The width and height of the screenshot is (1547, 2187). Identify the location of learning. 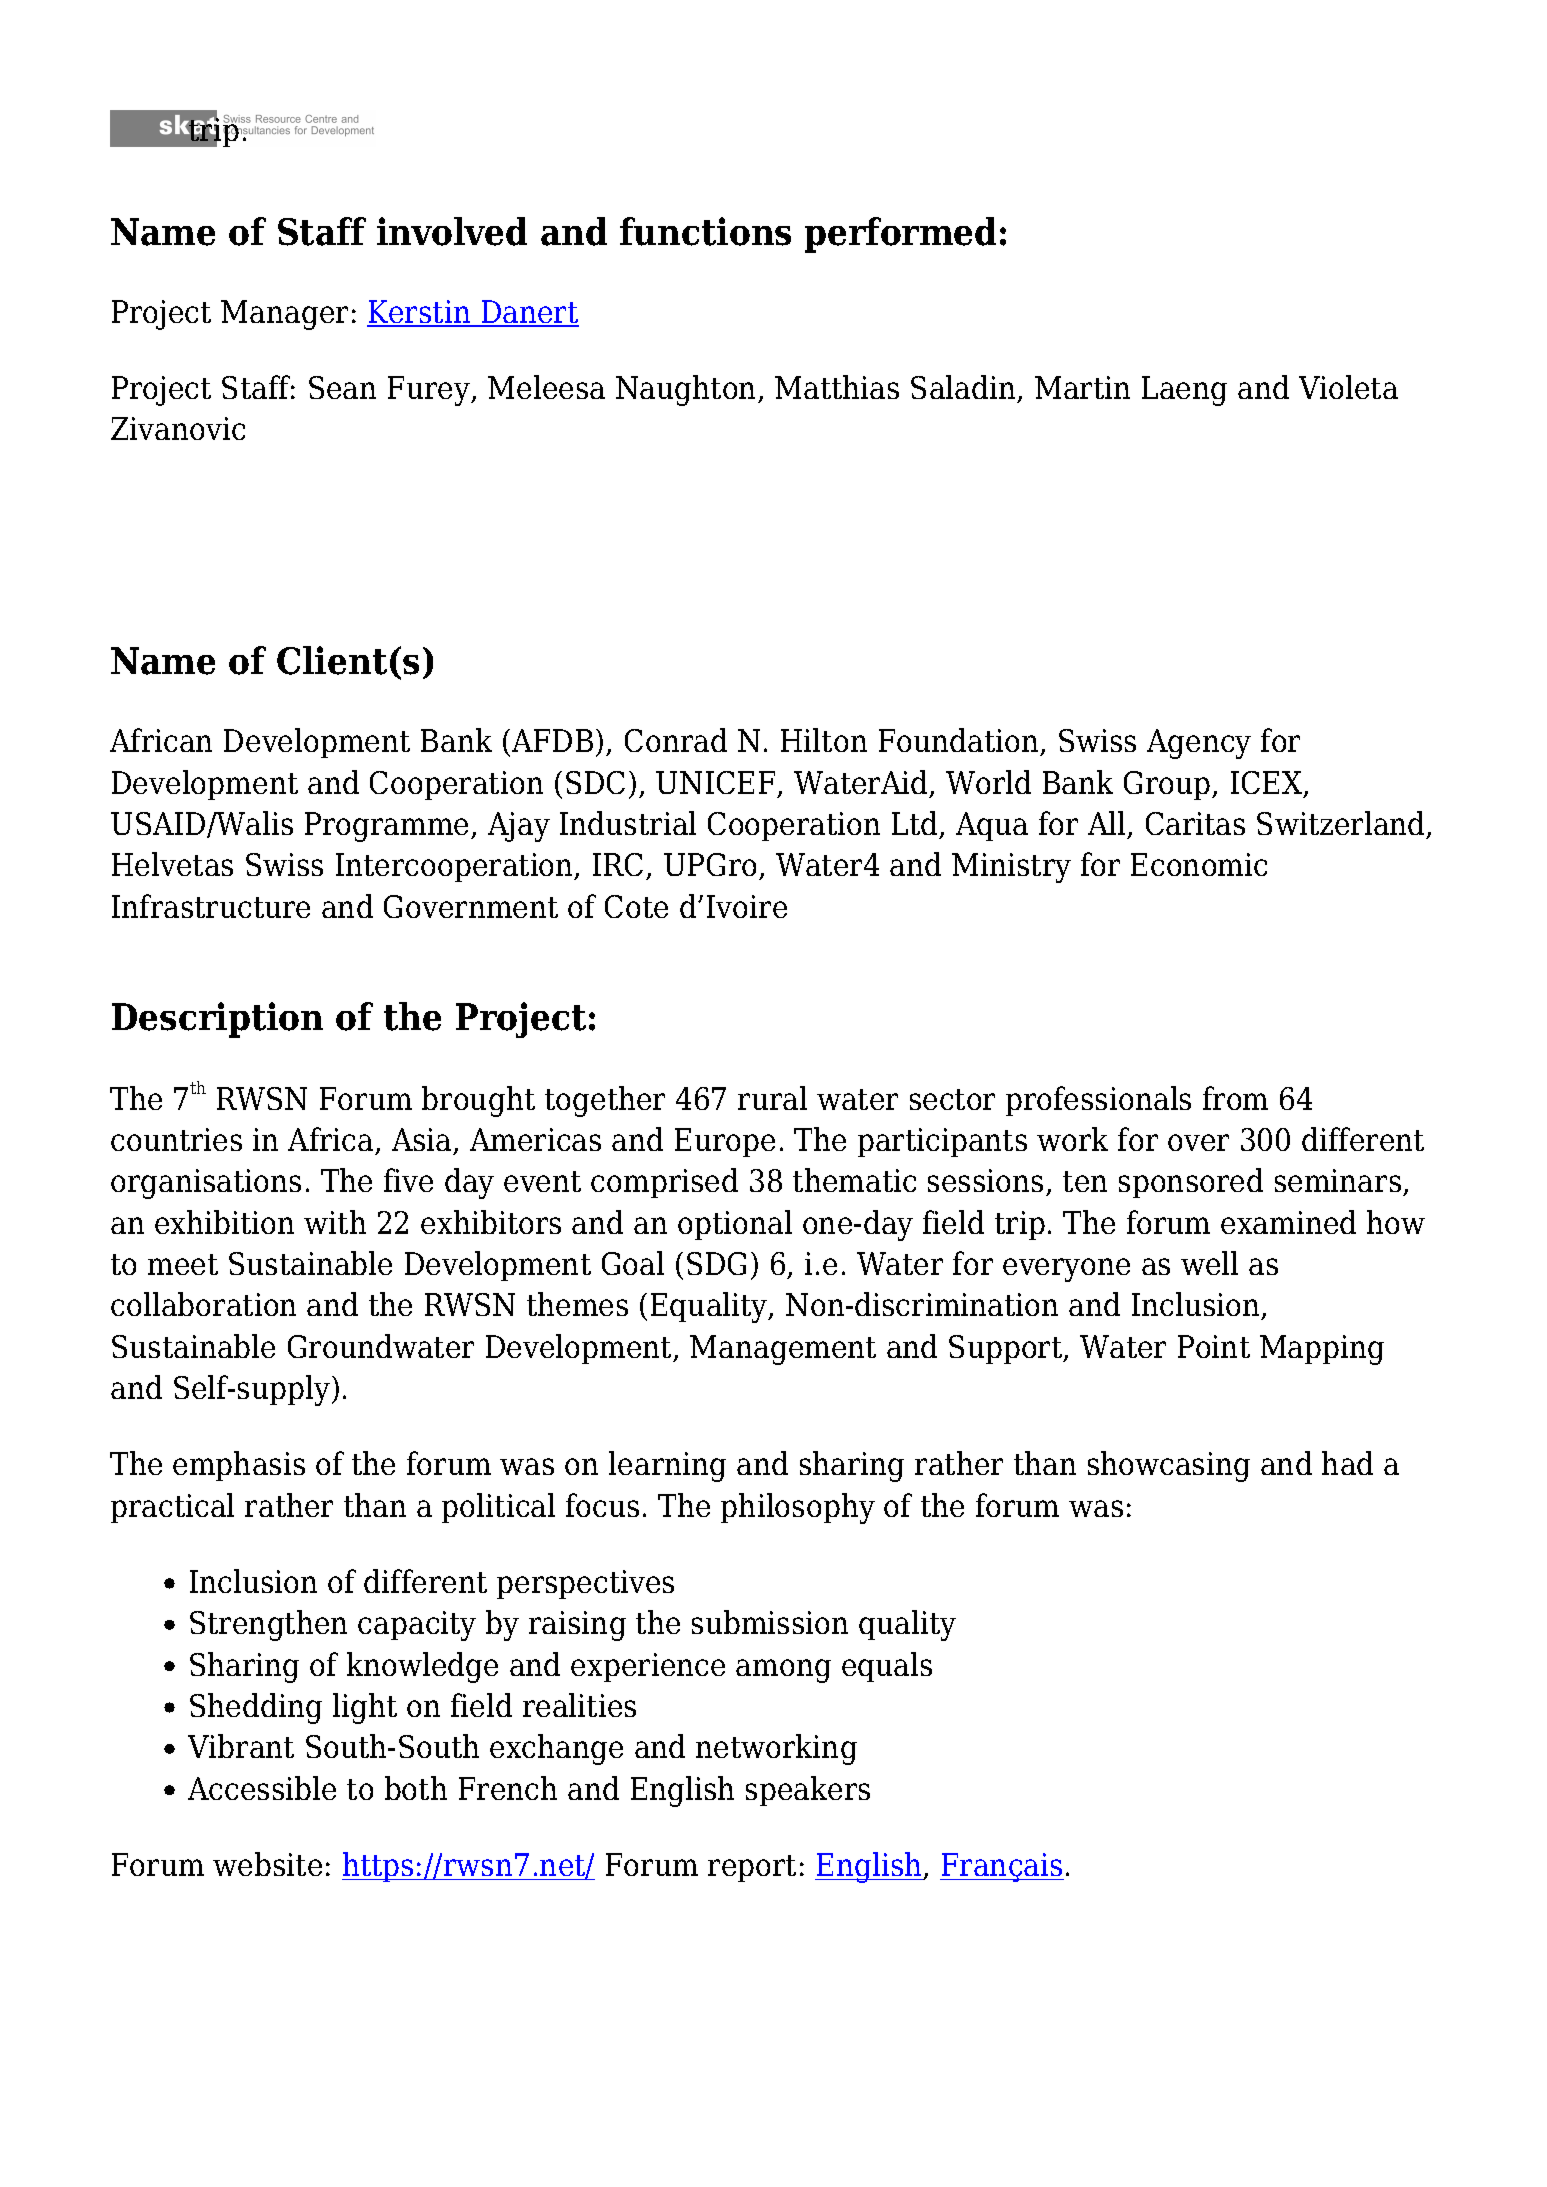
(667, 1466).
